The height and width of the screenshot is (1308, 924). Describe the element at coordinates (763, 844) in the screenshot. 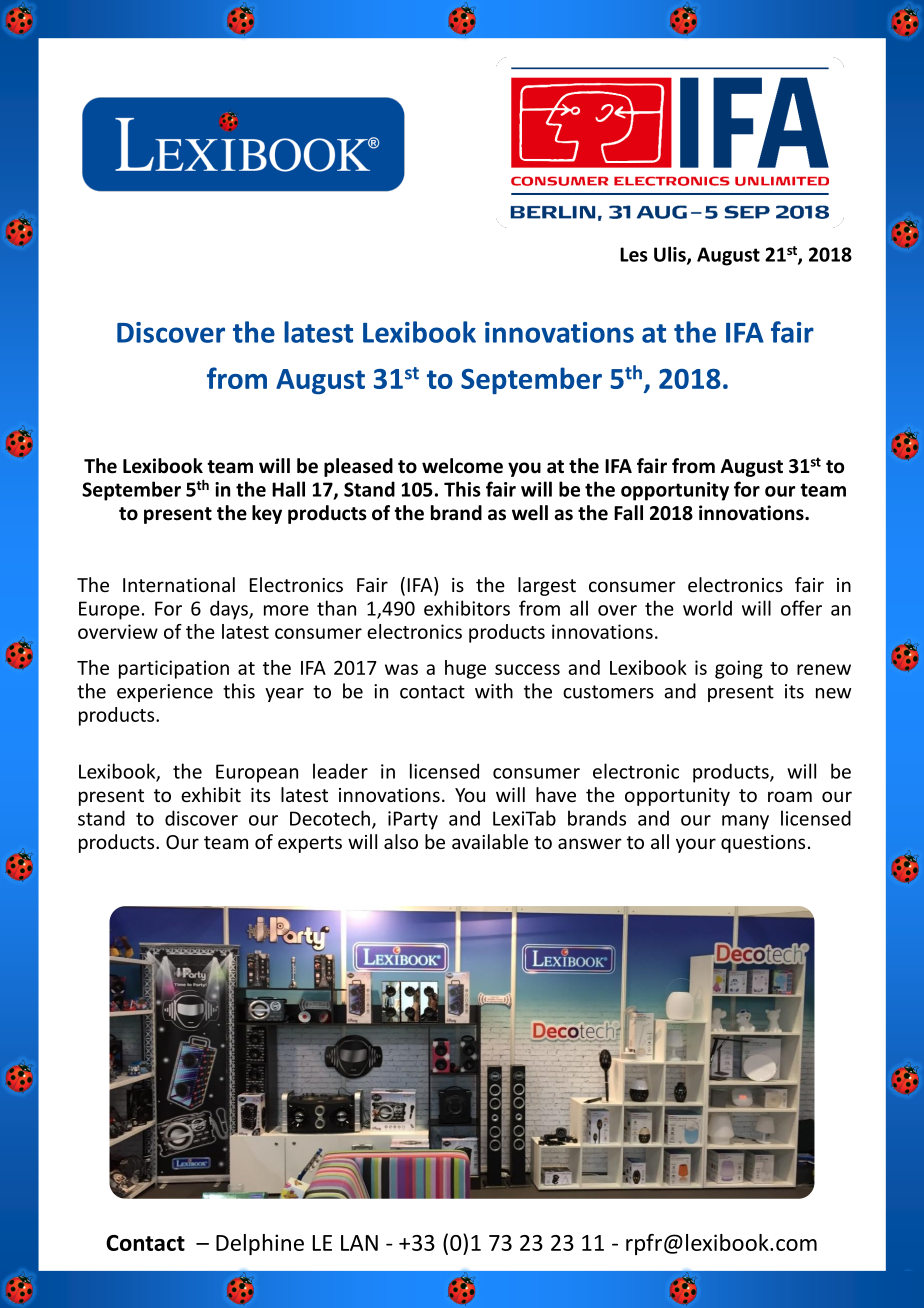

I see `questions` at that location.
